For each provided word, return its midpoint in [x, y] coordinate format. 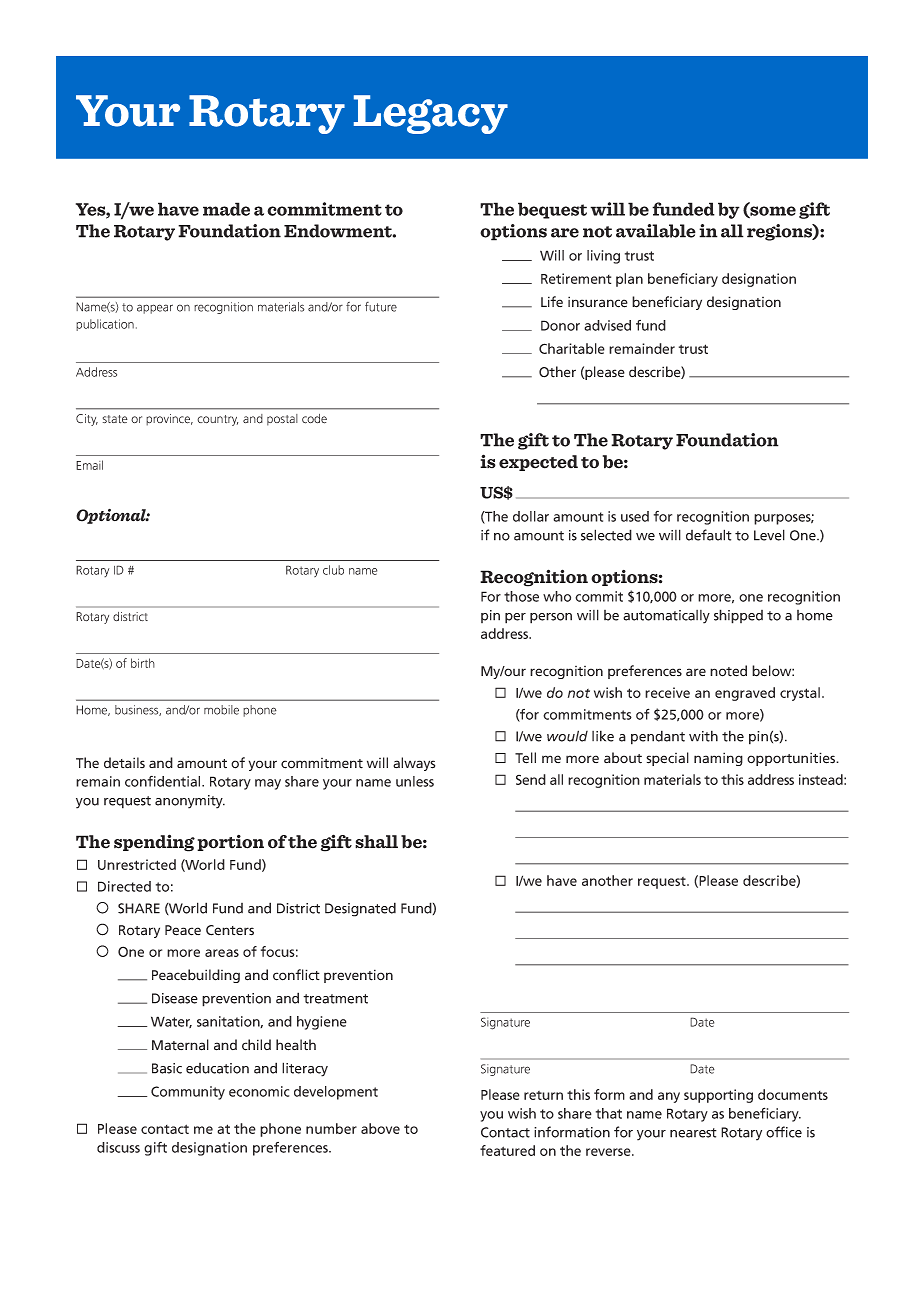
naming [718, 759]
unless [415, 781]
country [217, 420]
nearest [693, 1133]
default [709, 535]
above [380, 1128]
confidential [164, 781]
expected [538, 463]
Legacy [431, 114]
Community [188, 1093]
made [226, 209]
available [656, 231]
